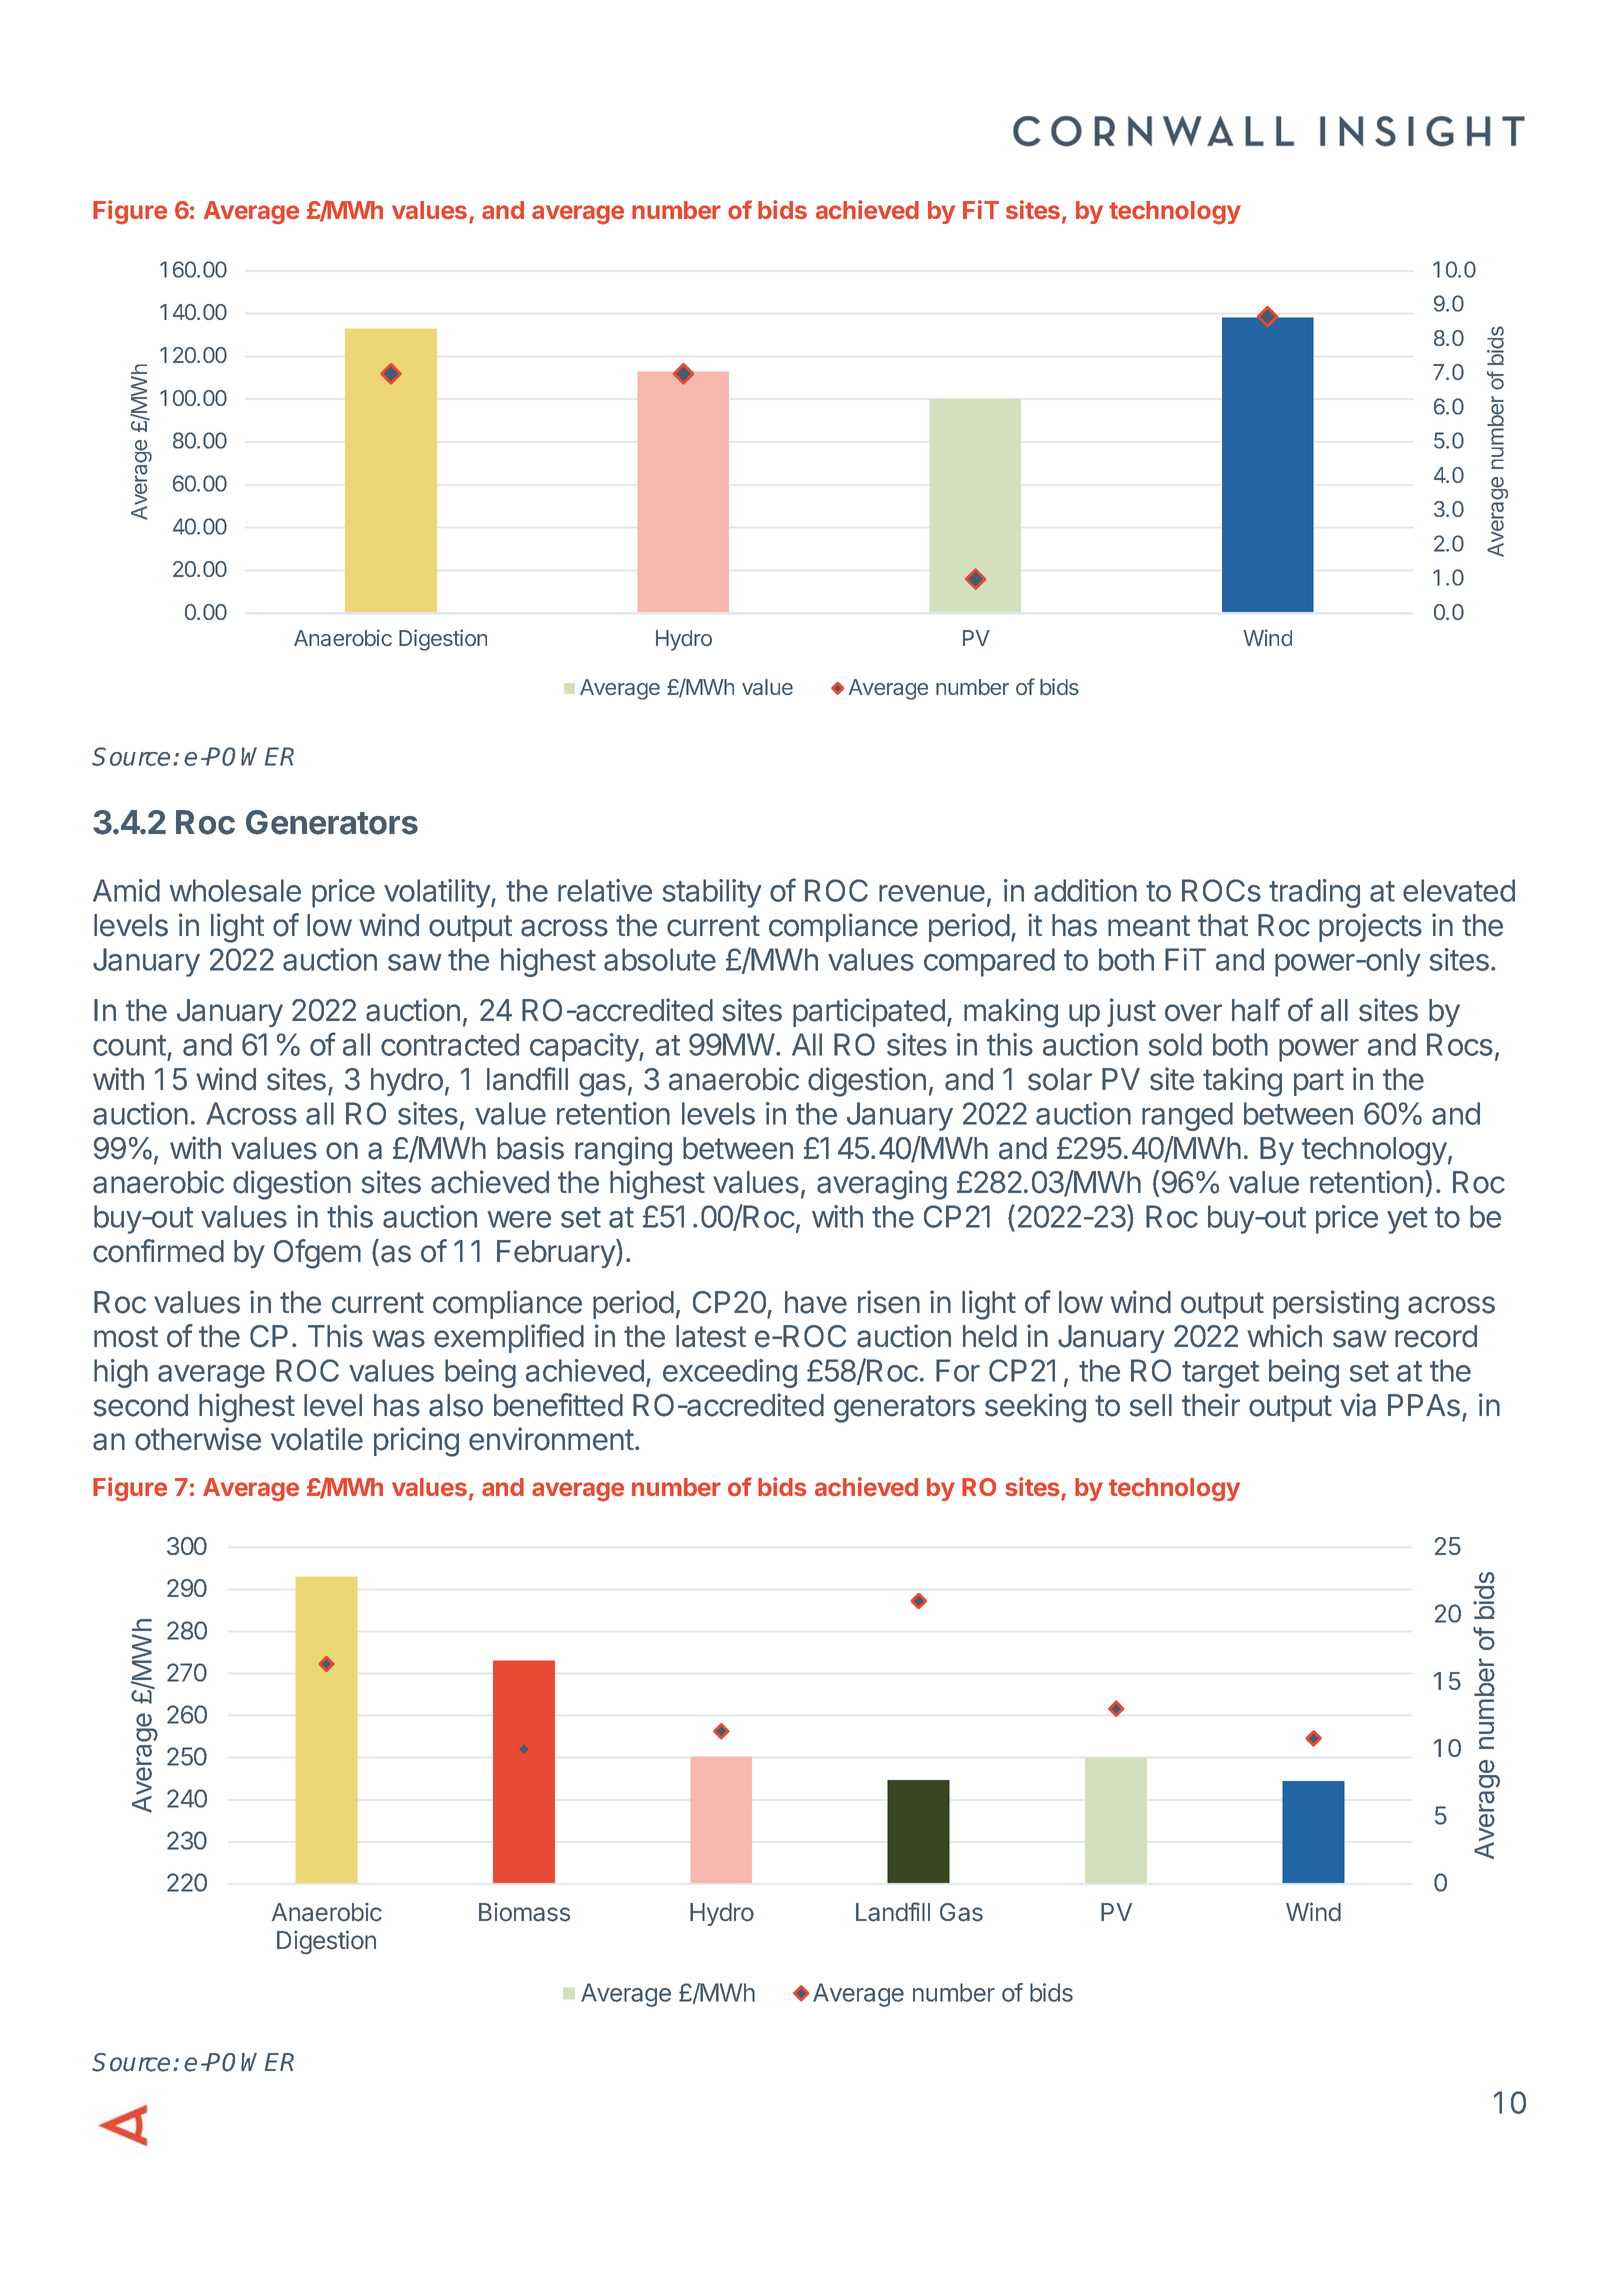 The image size is (1618, 2290). What do you see at coordinates (1358, 1405) in the image?
I see `via` at bounding box center [1358, 1405].
